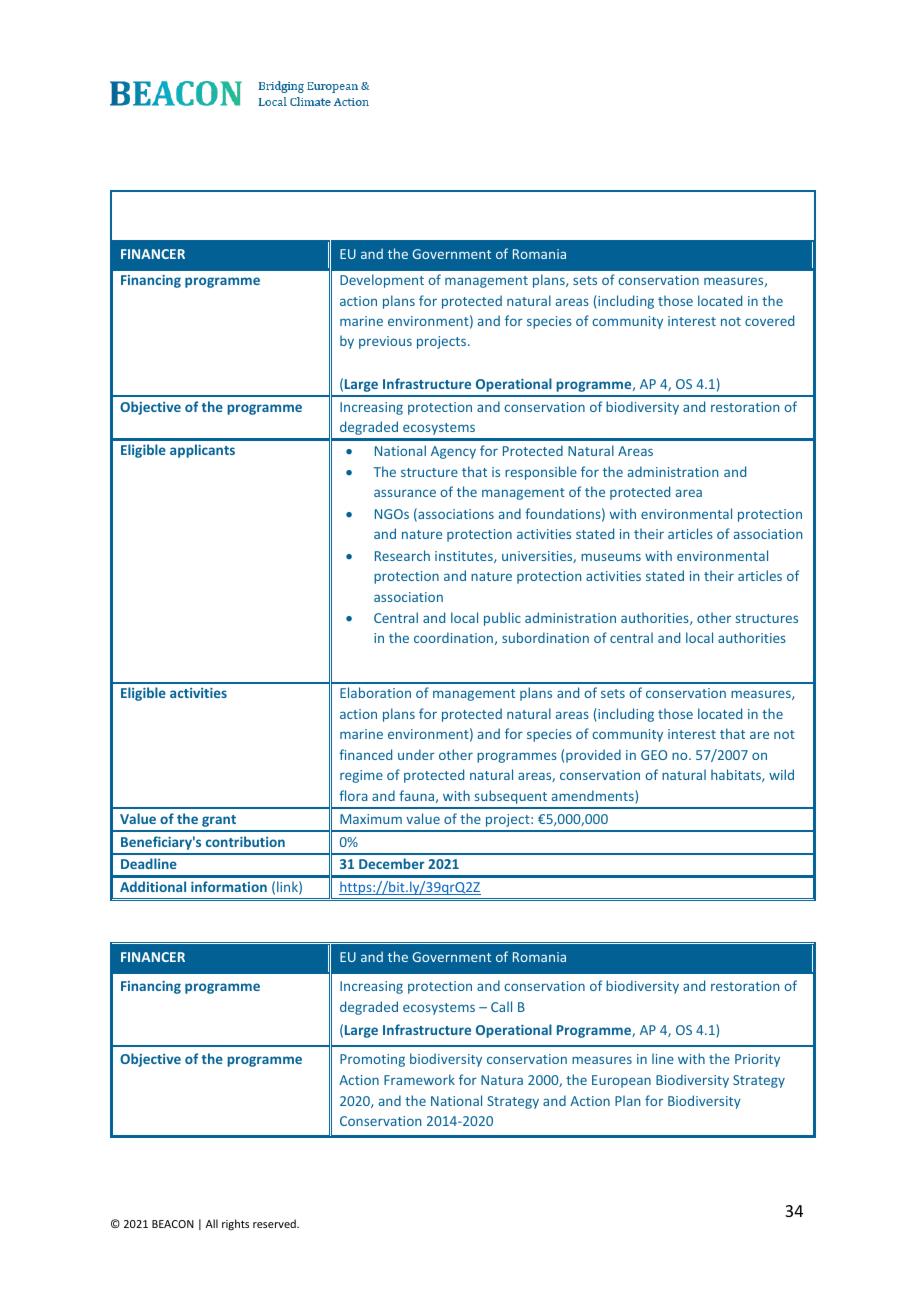  Describe the element at coordinates (375, 692) in the document. I see `Elaboration` at that location.
